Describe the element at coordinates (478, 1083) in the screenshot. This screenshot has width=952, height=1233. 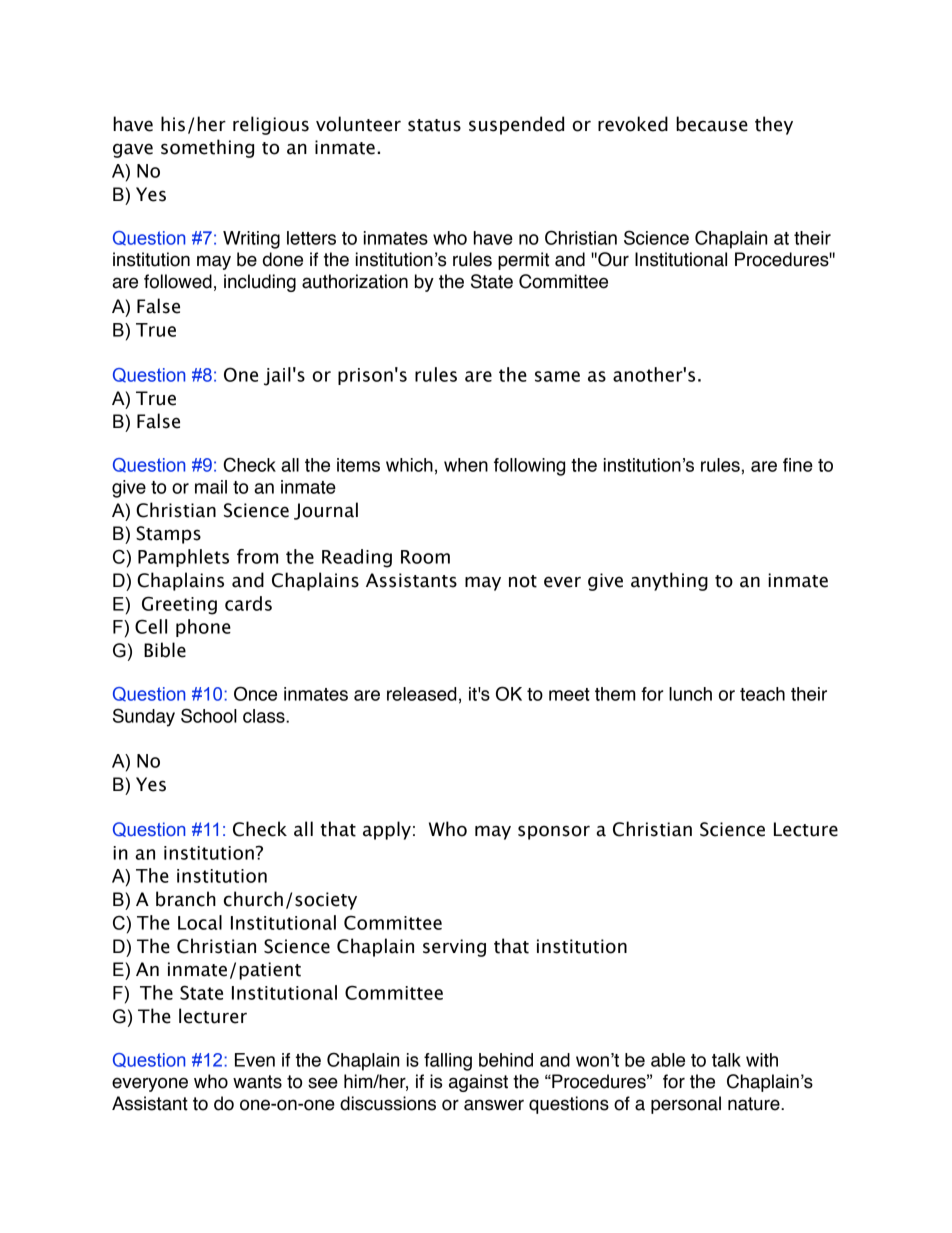
I see `against` at that location.
